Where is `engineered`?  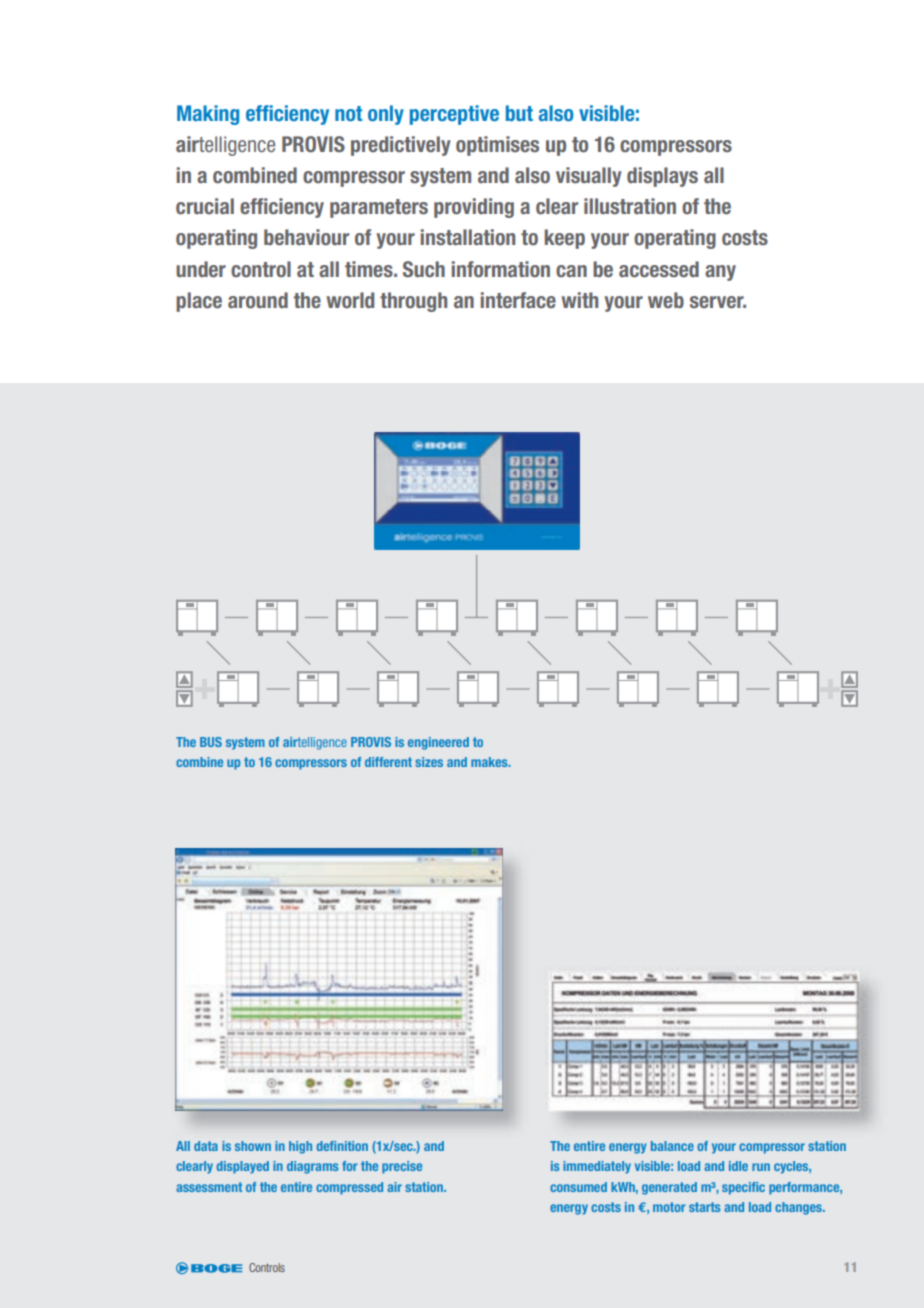 engineered is located at coordinates (438, 743).
